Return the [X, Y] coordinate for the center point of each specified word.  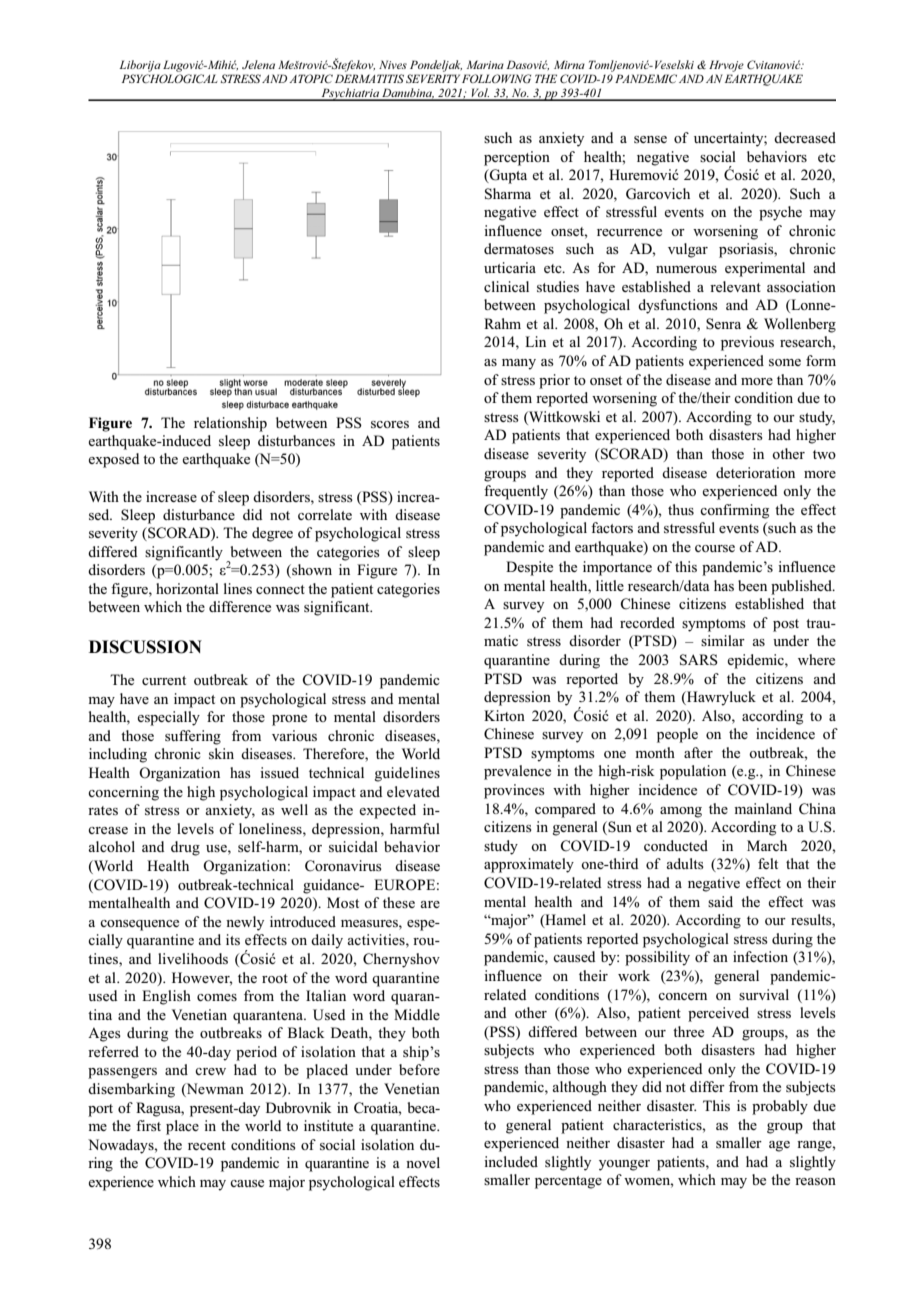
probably [780, 1107]
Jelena [258, 64]
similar [723, 640]
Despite [529, 568]
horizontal [187, 588]
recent [207, 1145]
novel [423, 1162]
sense [650, 139]
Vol [479, 94]
